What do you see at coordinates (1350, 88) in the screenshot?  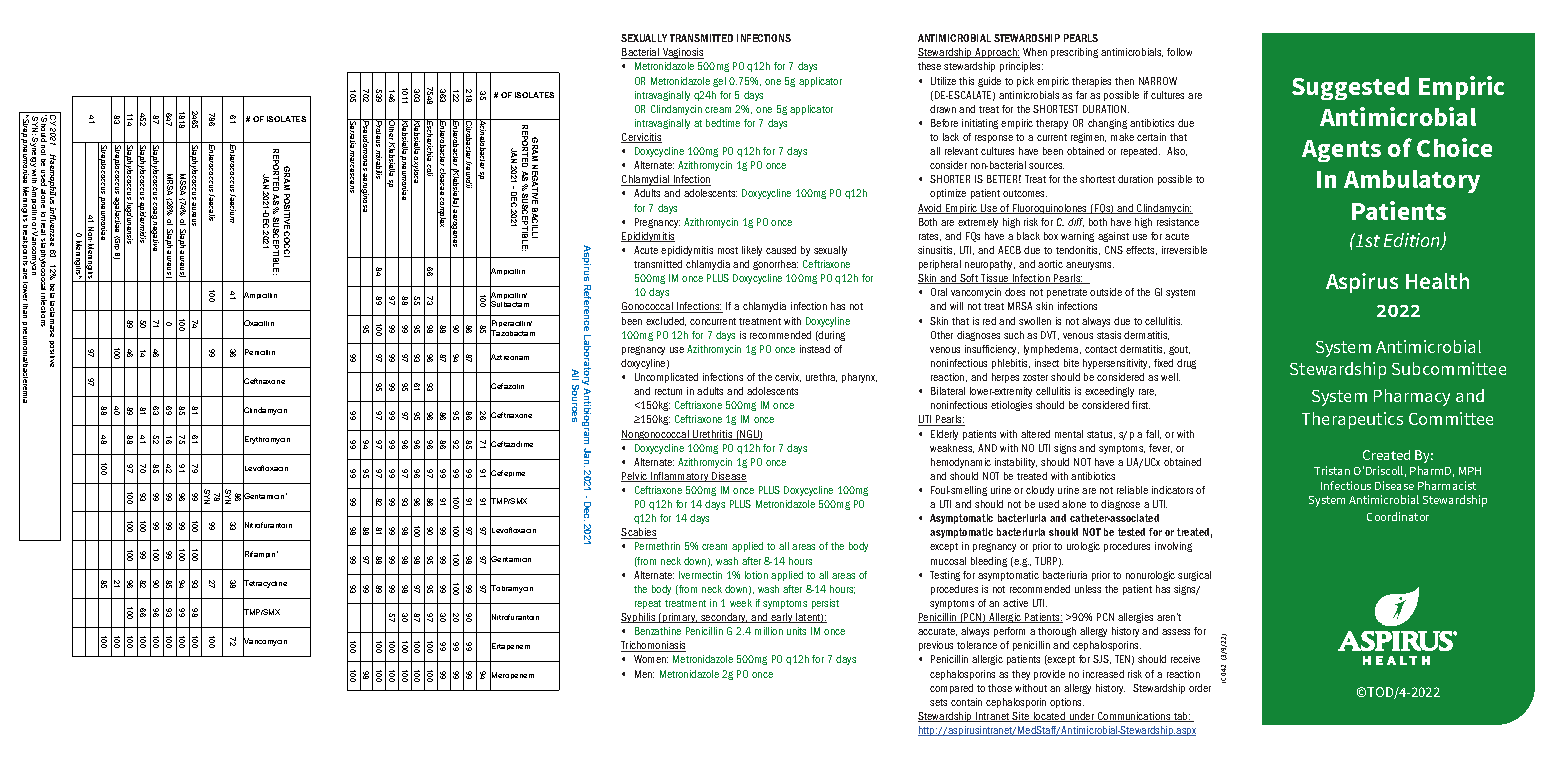 I see `Suggested` at bounding box center [1350, 88].
